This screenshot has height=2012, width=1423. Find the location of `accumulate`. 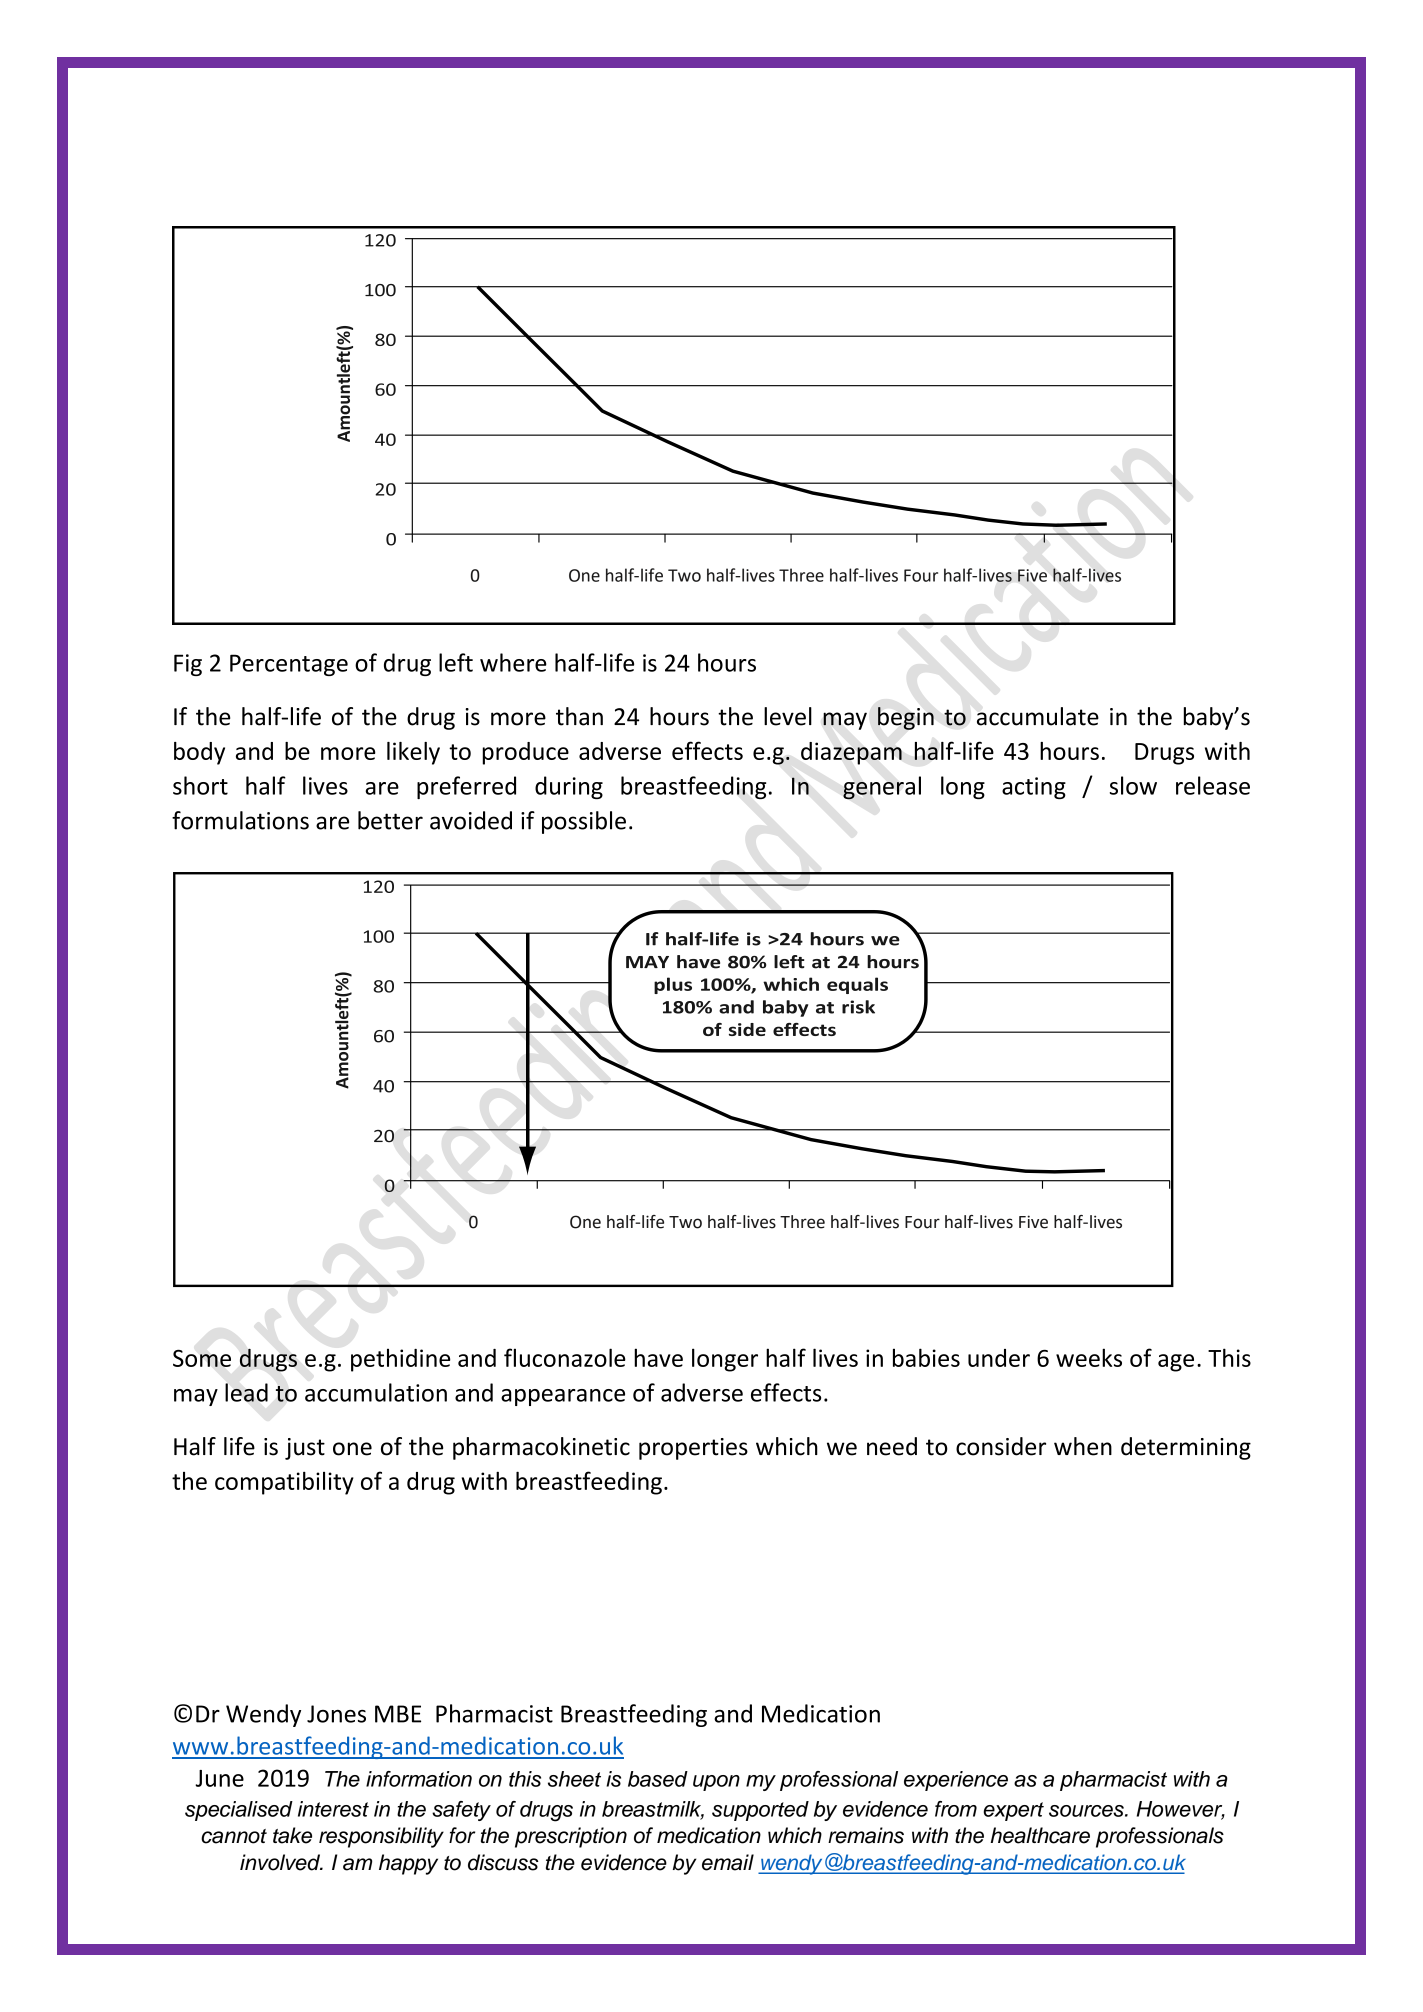

accumulate is located at coordinates (1038, 716).
